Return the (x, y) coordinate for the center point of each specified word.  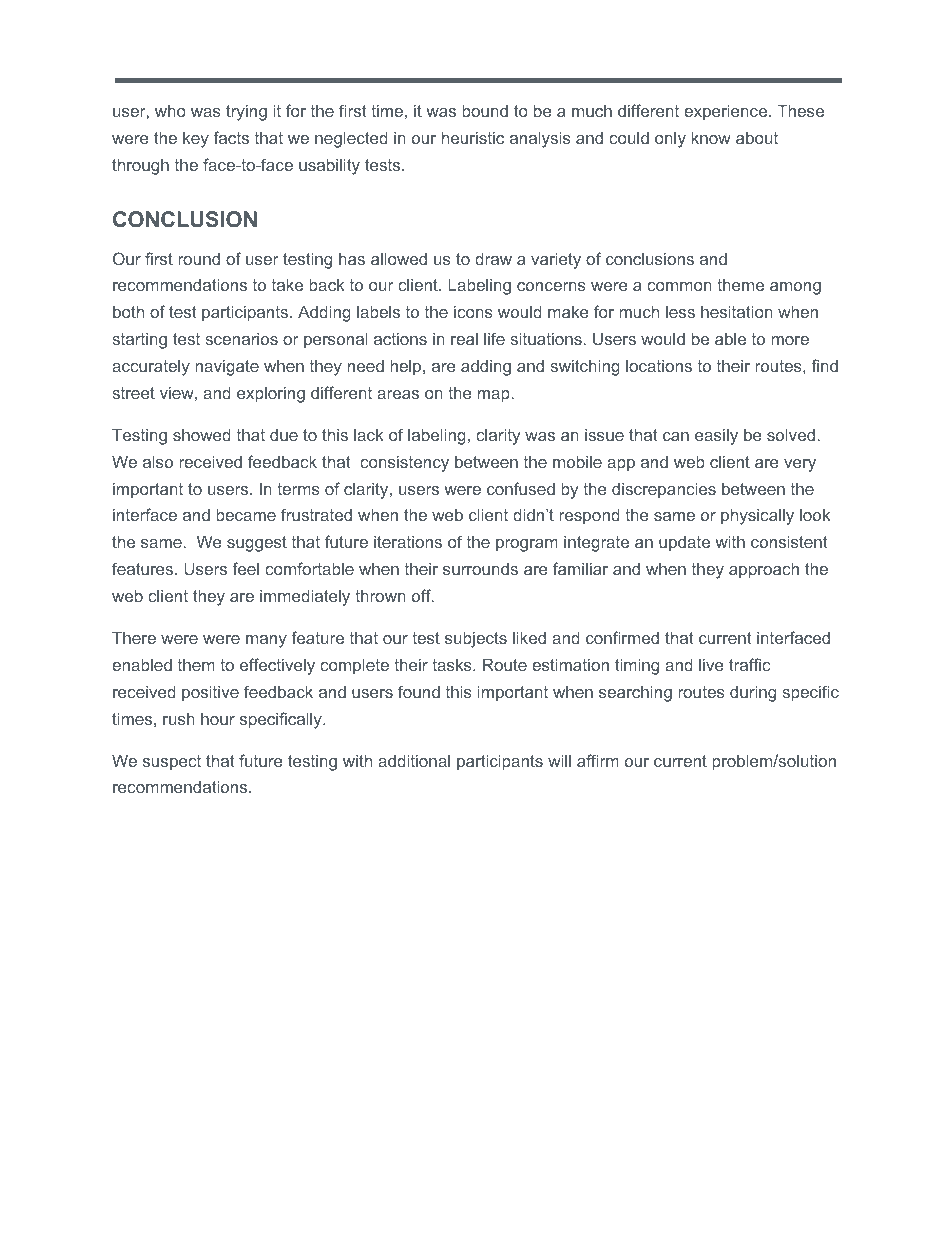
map (494, 396)
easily (716, 437)
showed (202, 434)
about (757, 138)
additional (414, 760)
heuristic (473, 137)
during (753, 693)
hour (218, 719)
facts (231, 137)
